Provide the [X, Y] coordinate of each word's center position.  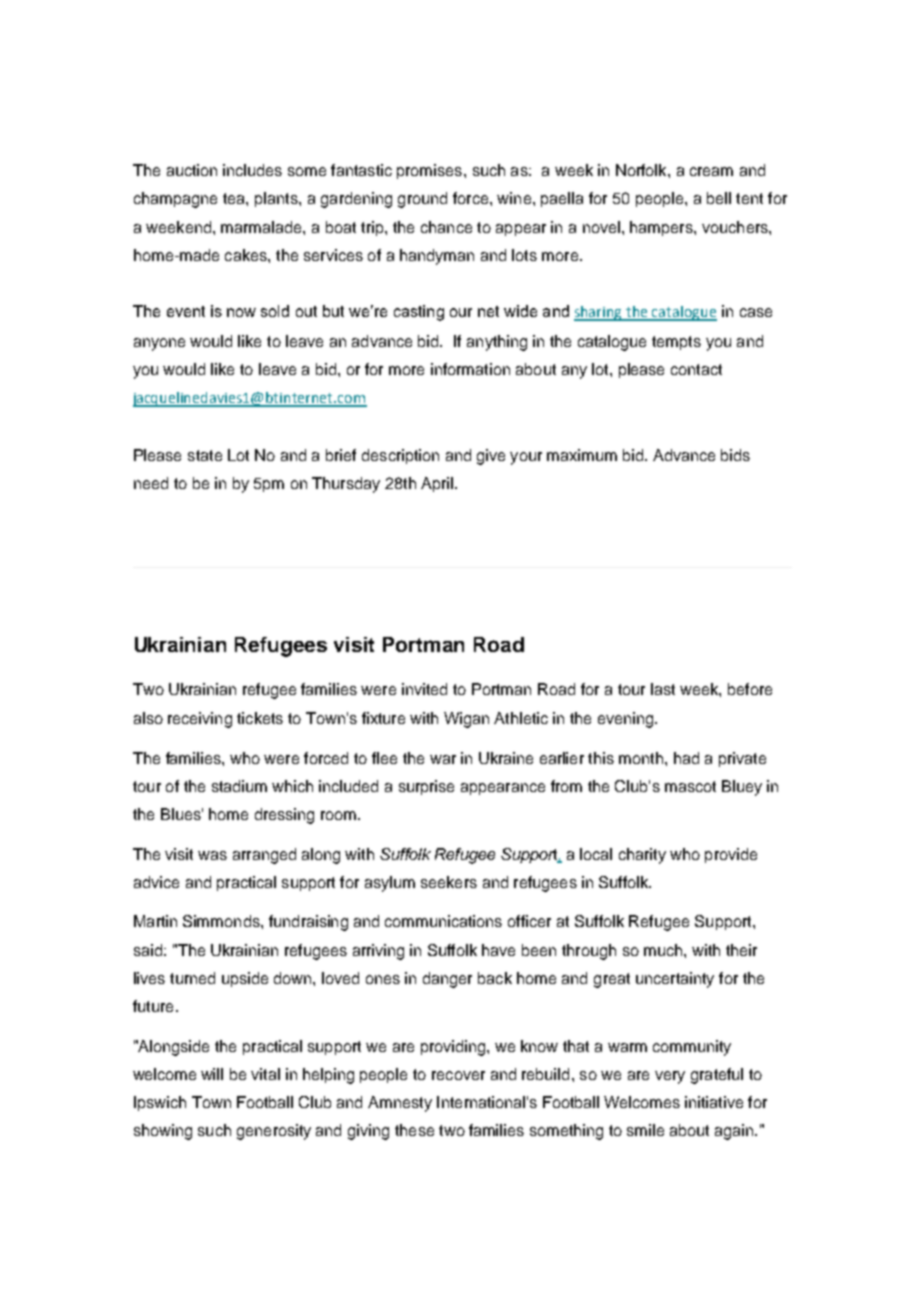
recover [458, 1075]
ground [422, 200]
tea [235, 198]
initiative [714, 1102]
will [212, 1074]
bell [719, 198]
